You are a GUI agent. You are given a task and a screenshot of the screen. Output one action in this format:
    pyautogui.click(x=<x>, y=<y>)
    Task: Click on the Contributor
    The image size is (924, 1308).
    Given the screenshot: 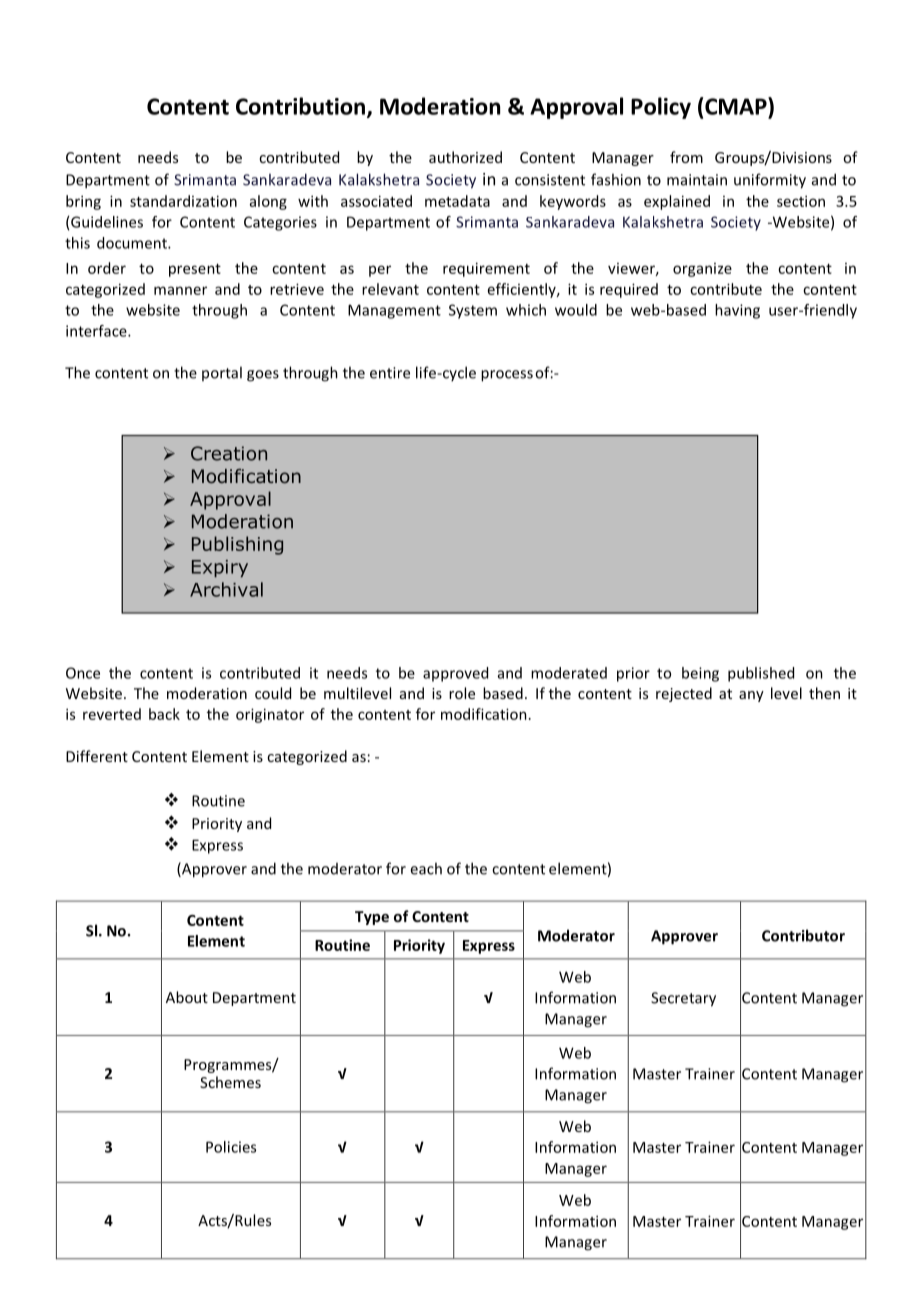 What is the action you would take?
    pyautogui.click(x=803, y=935)
